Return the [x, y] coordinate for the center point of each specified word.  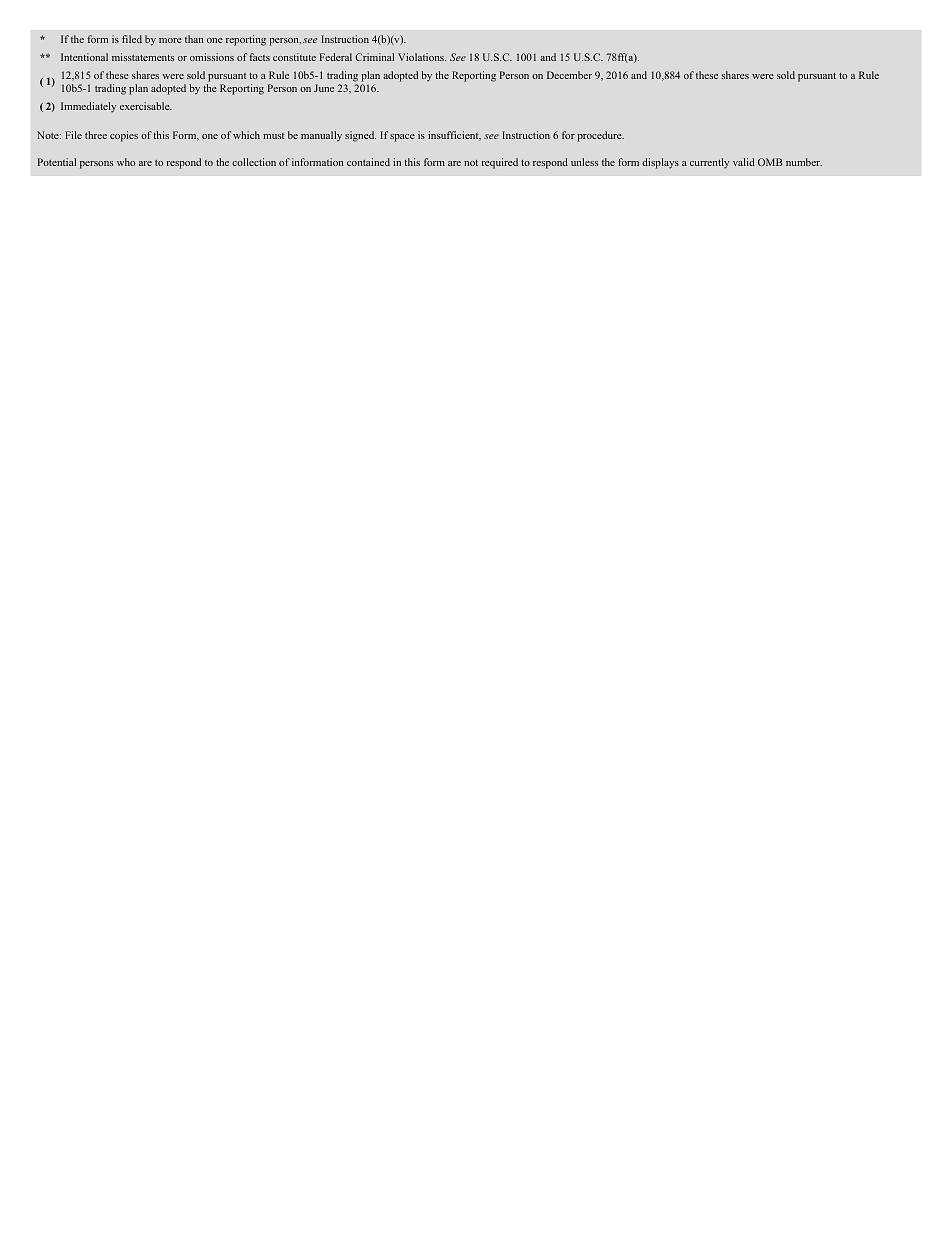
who [126, 162]
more [170, 40]
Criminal [374, 57]
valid [744, 162]
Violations [422, 57]
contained [368, 162]
